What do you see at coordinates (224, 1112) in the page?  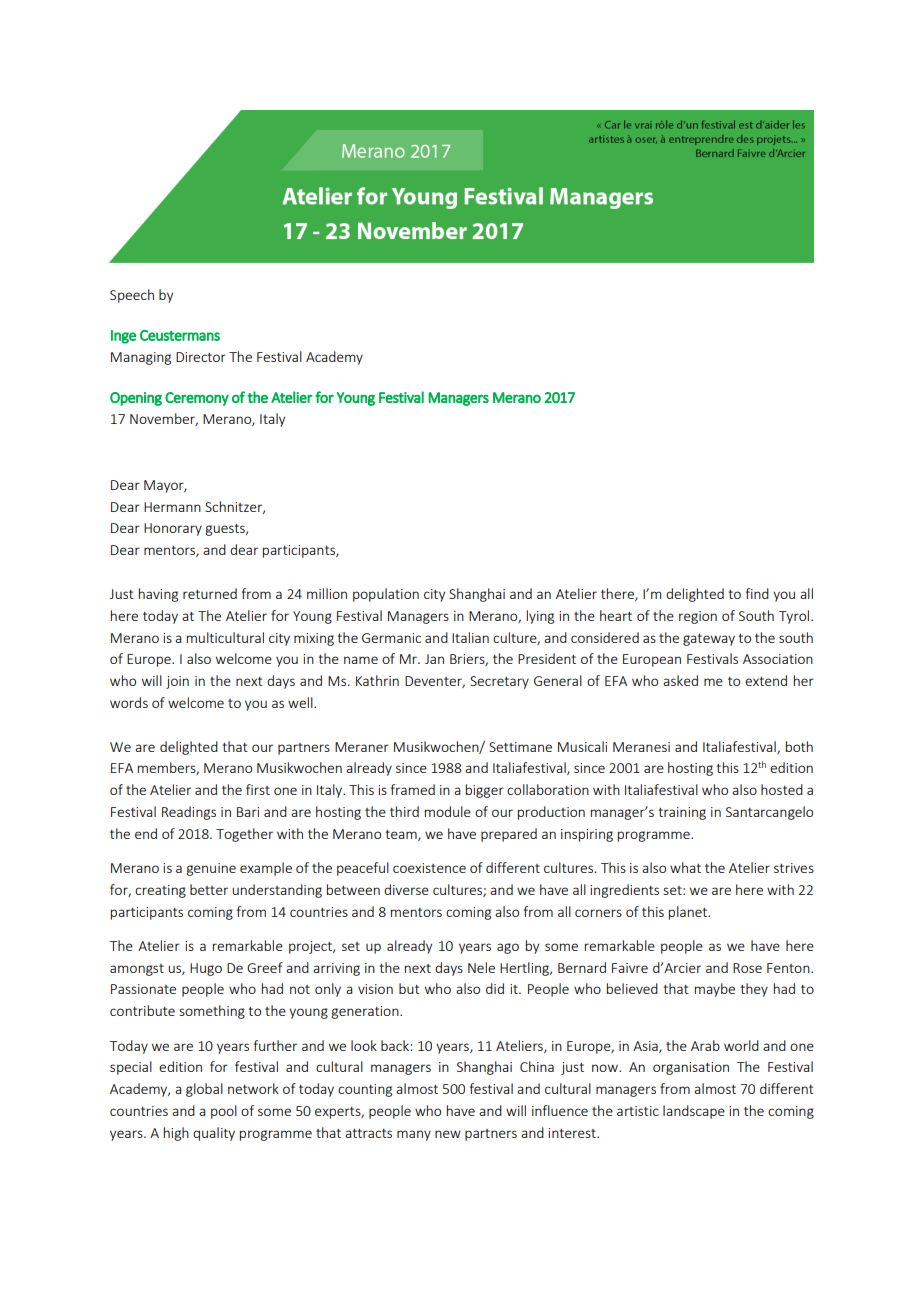 I see `pool` at bounding box center [224, 1112].
